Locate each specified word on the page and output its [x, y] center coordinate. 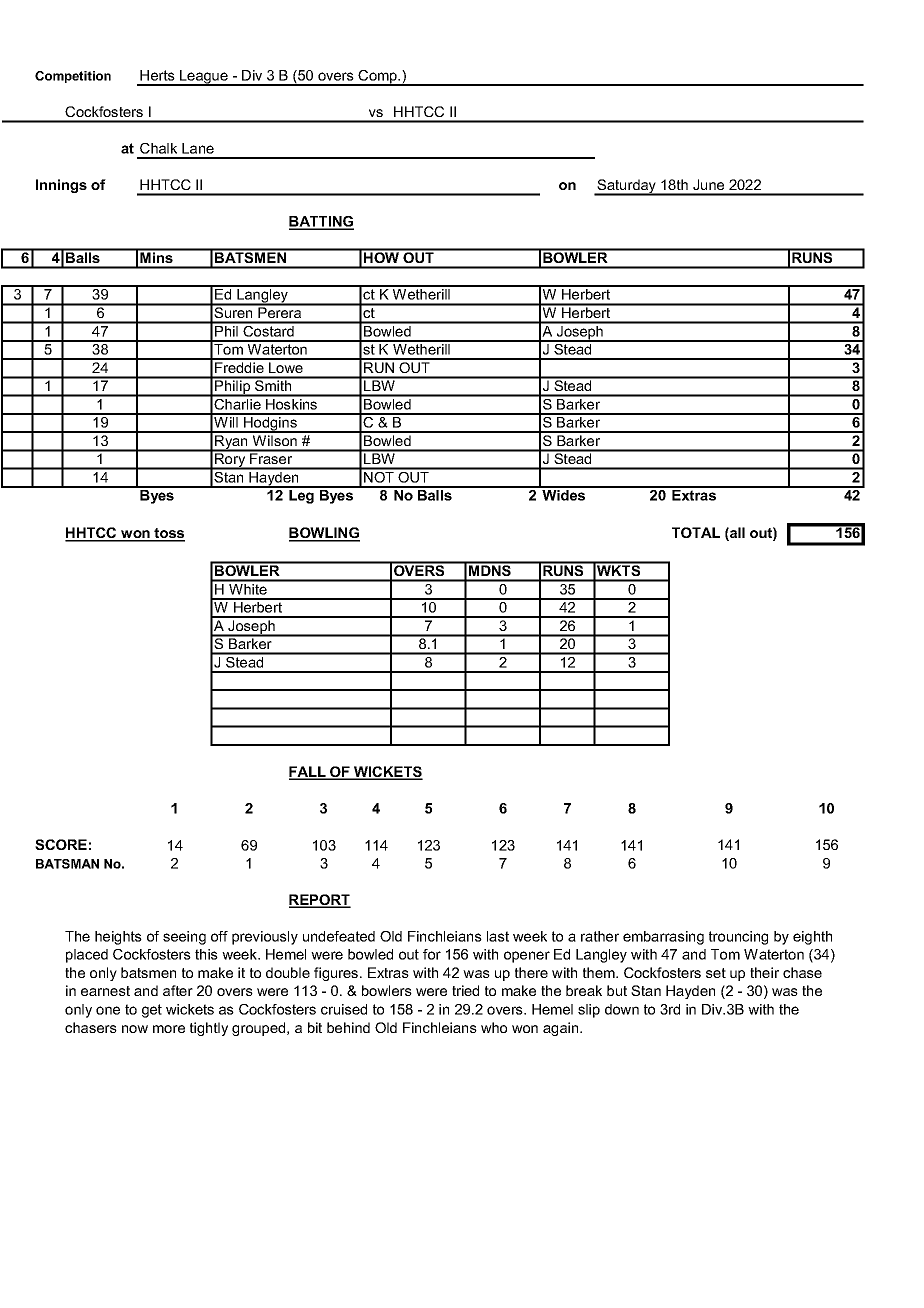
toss [169, 534]
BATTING [321, 223]
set [716, 973]
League [204, 78]
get [152, 1011]
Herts [157, 75]
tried [465, 990]
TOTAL [696, 532]
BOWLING [324, 534]
